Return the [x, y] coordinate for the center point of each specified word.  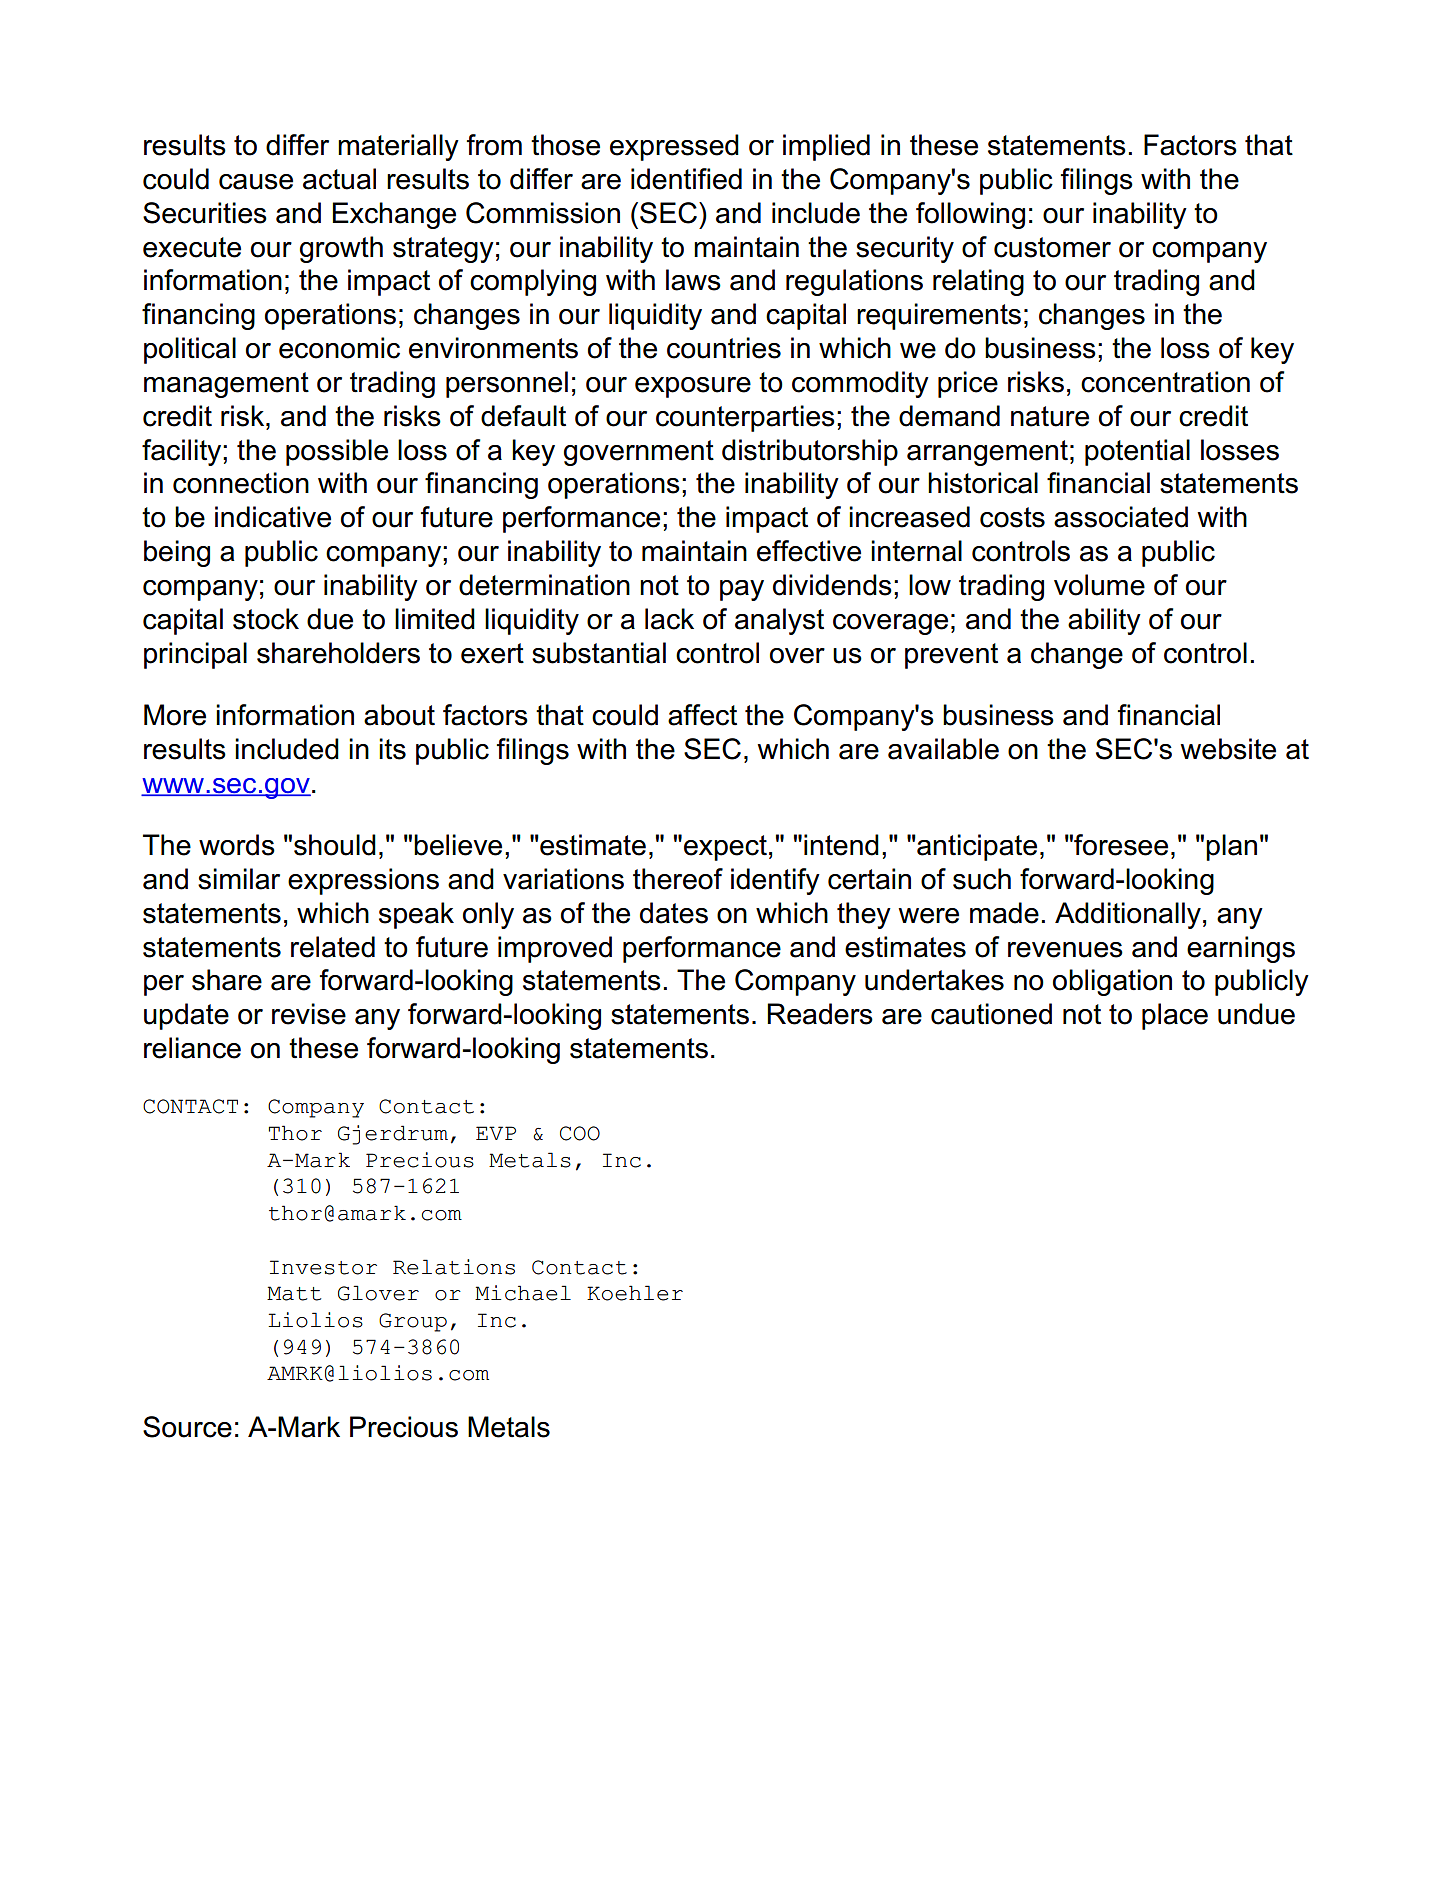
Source [187, 1427]
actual [339, 179]
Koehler [635, 1293]
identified [686, 179]
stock [266, 619]
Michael [523, 1293]
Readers [820, 1014]
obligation [1112, 982]
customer [1052, 247]
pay [742, 590]
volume [1099, 585]
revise [309, 1014]
